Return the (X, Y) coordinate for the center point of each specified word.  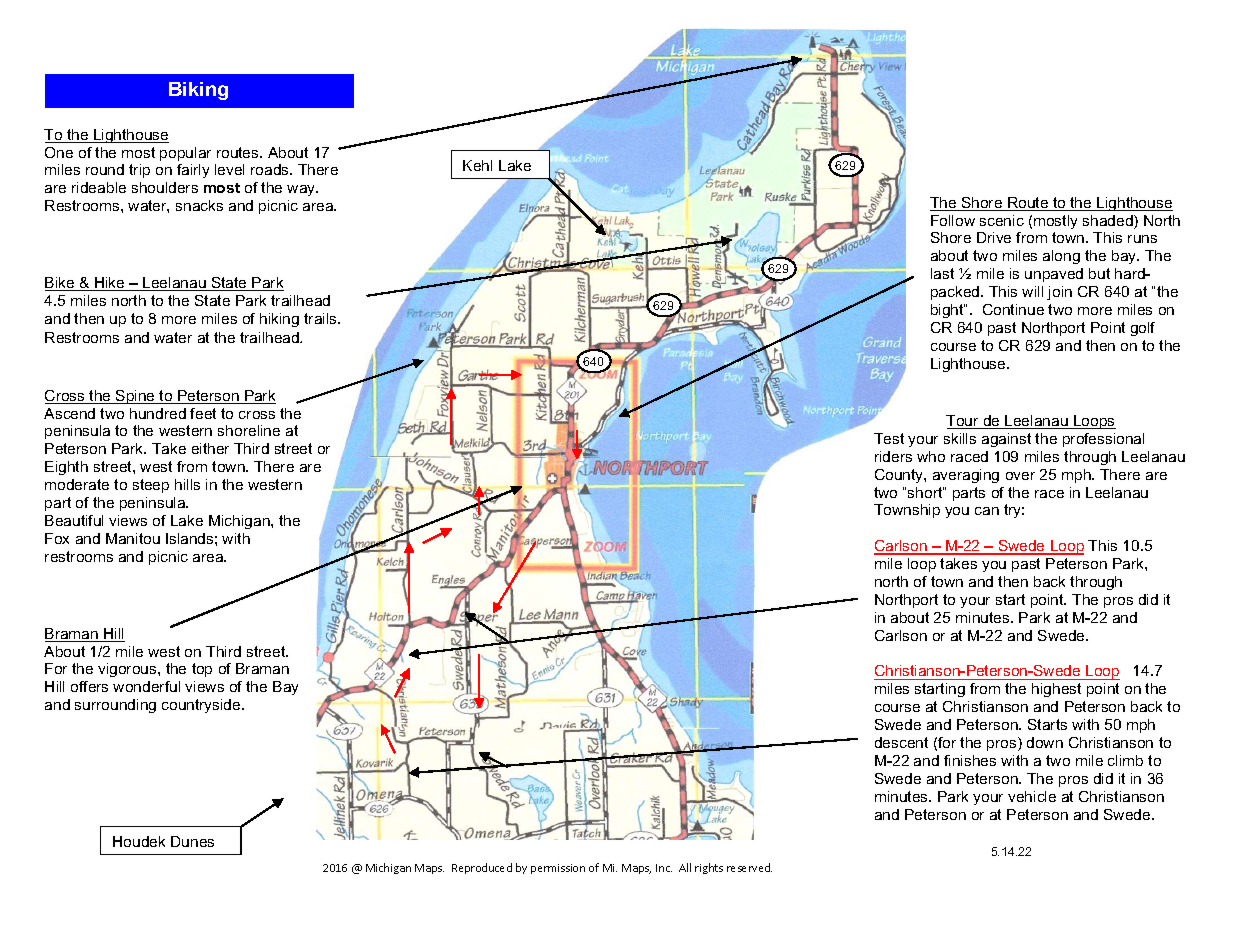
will (1032, 291)
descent (901, 742)
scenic (1002, 220)
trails (321, 318)
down (1045, 742)
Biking (198, 91)
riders (893, 456)
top (202, 670)
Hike (110, 284)
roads (271, 169)
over (1020, 476)
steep (151, 486)
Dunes (192, 841)
